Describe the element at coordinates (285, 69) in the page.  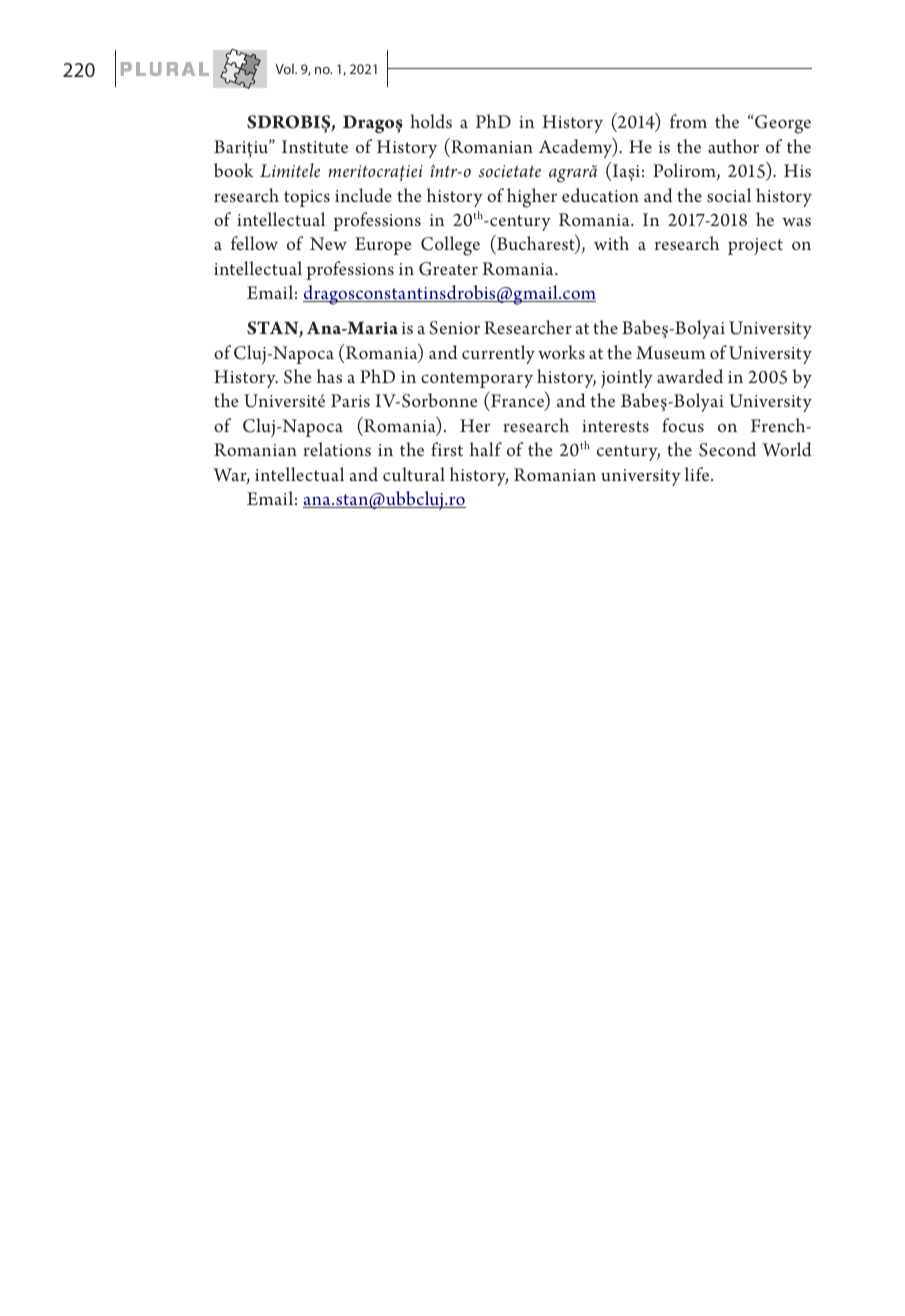
I see `Vol` at that location.
